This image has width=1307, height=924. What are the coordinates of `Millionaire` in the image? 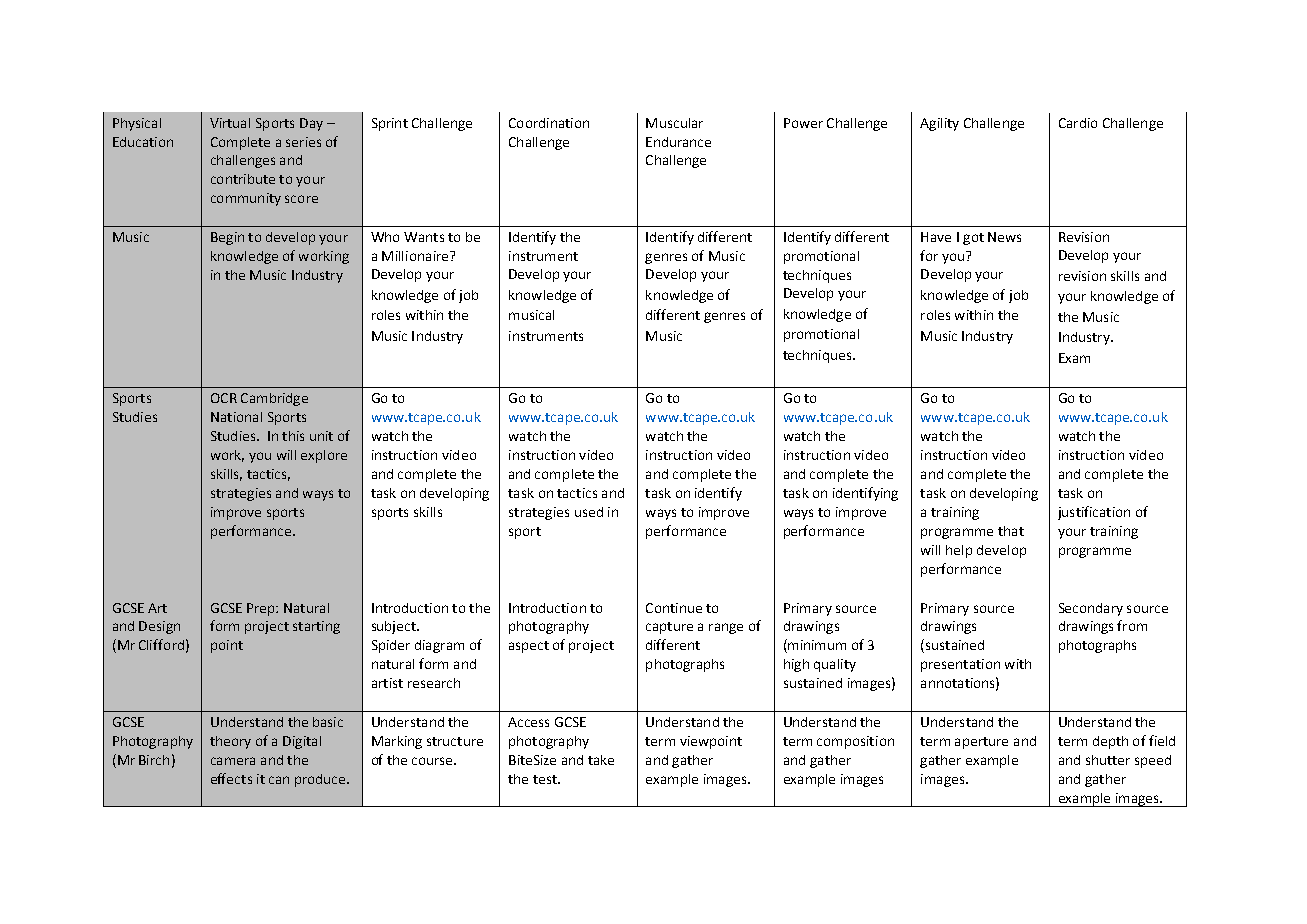 It's located at (416, 256).
